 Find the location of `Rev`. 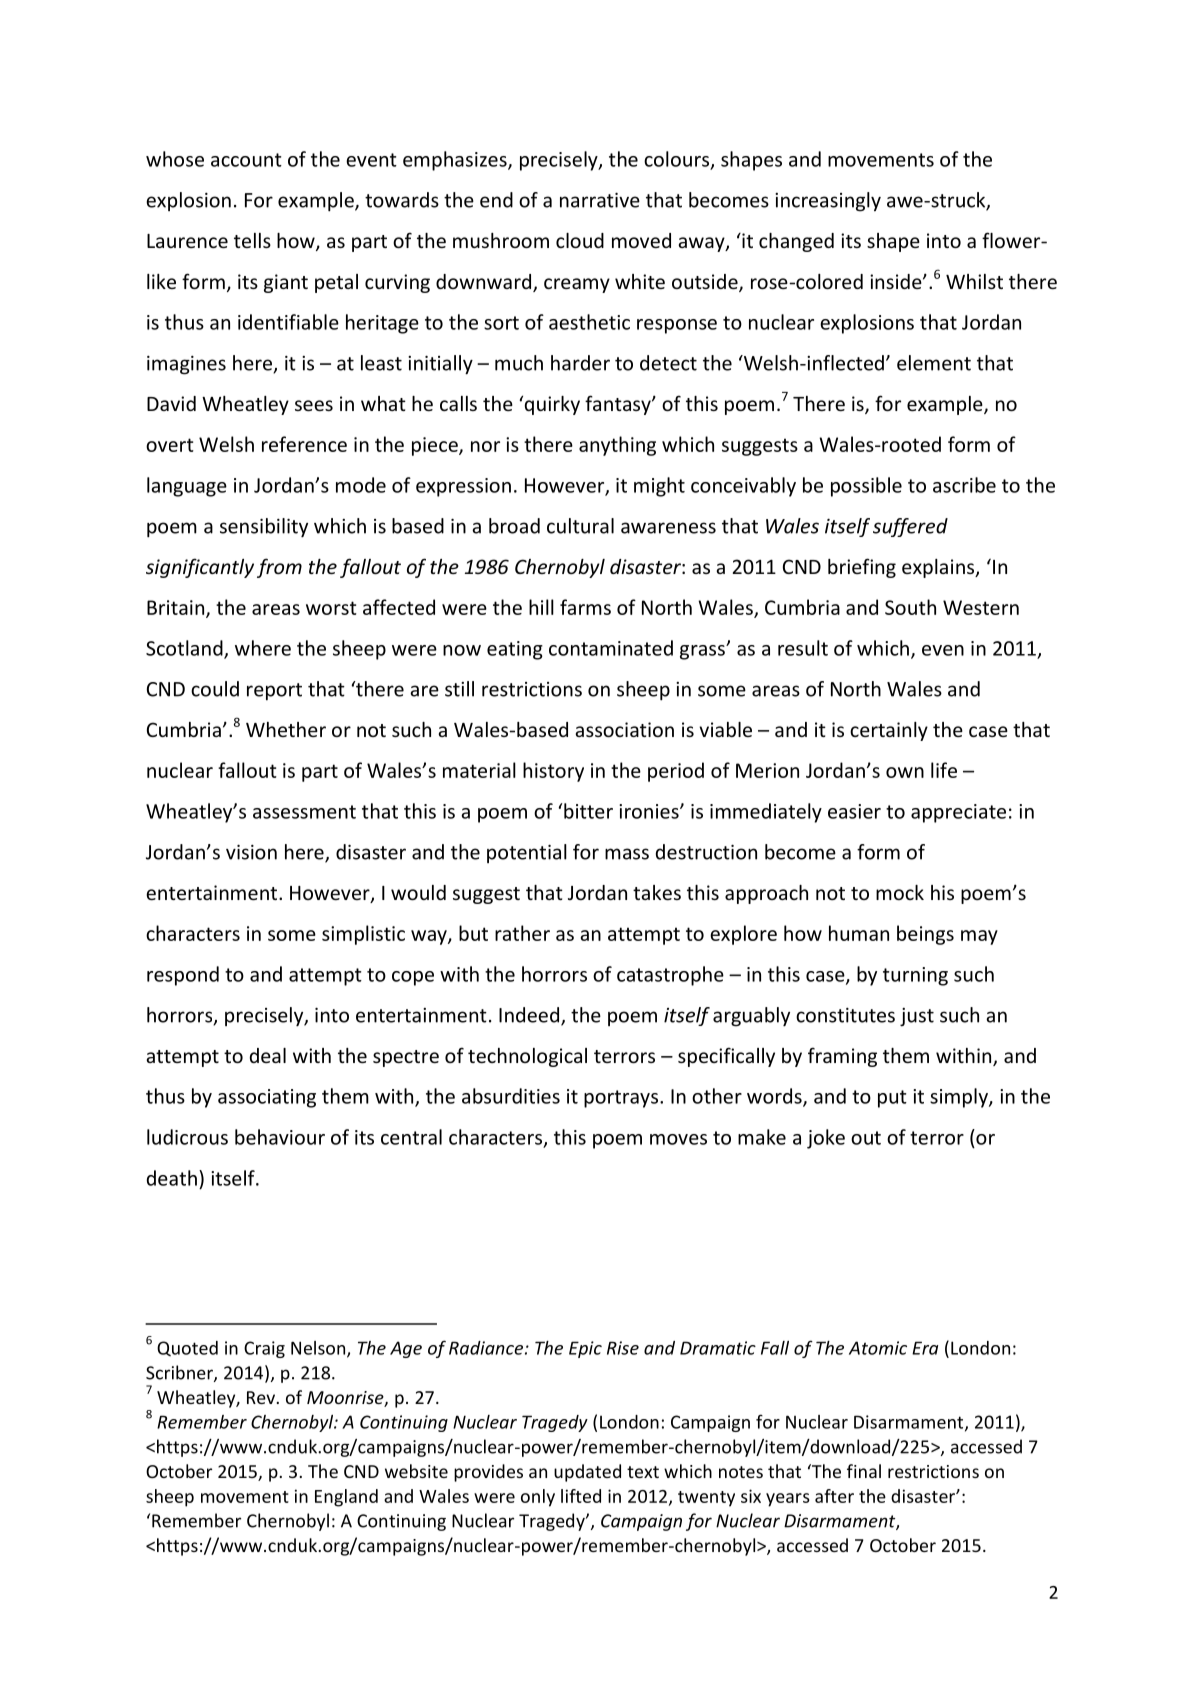

Rev is located at coordinates (261, 1397).
